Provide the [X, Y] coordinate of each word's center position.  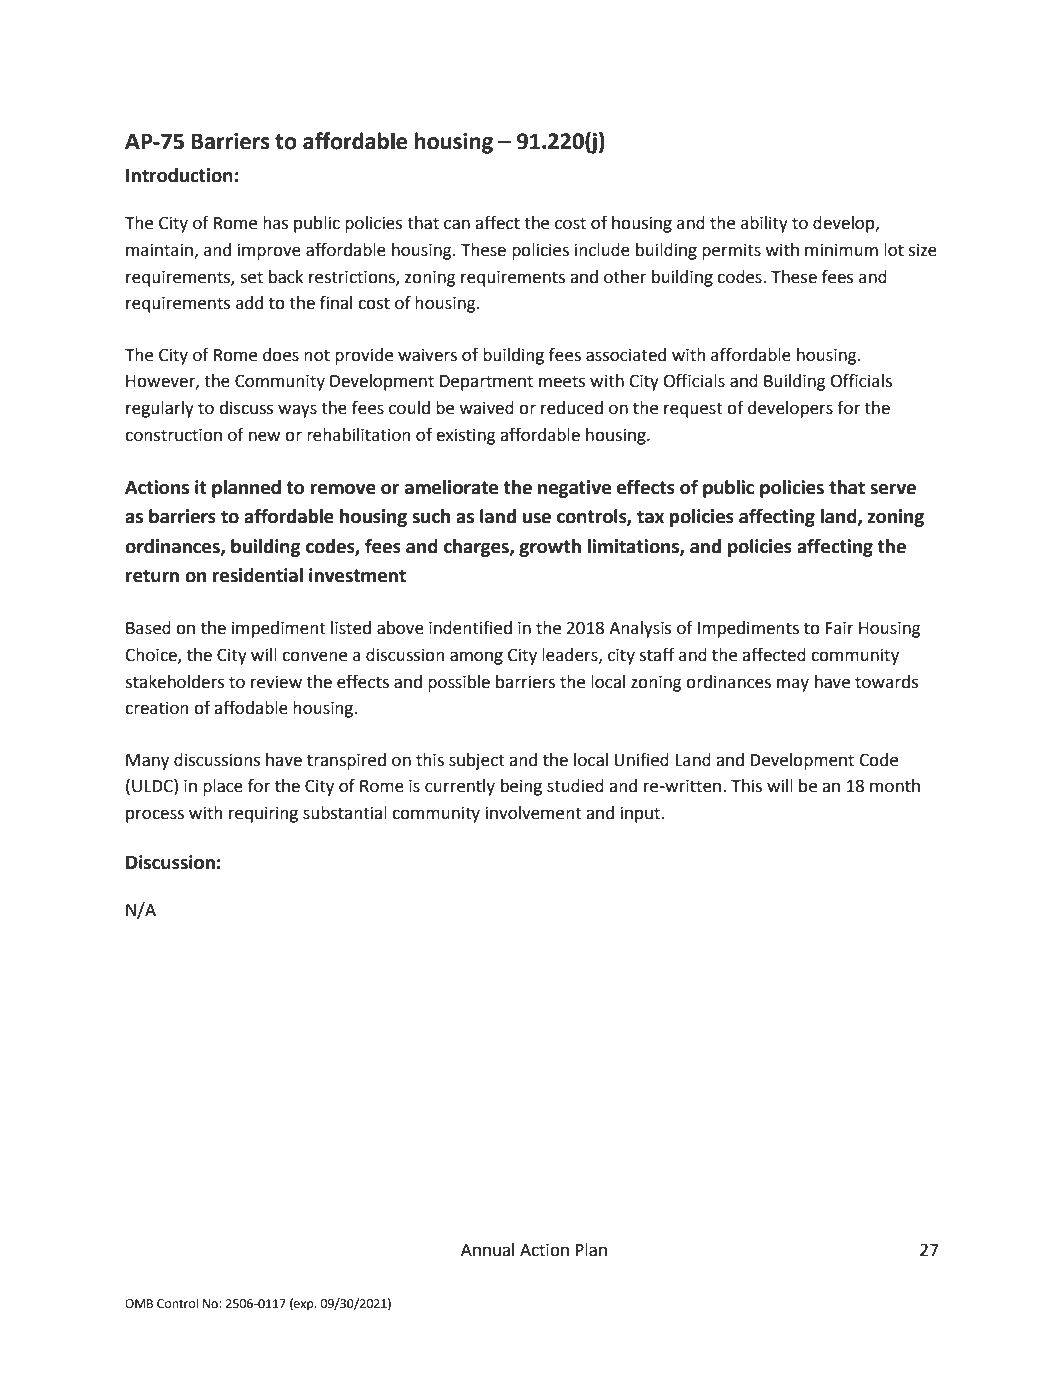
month [895, 786]
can [457, 224]
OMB [139, 1304]
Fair [840, 628]
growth [550, 548]
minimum [841, 250]
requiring [263, 814]
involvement [534, 813]
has [275, 223]
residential [258, 575]
